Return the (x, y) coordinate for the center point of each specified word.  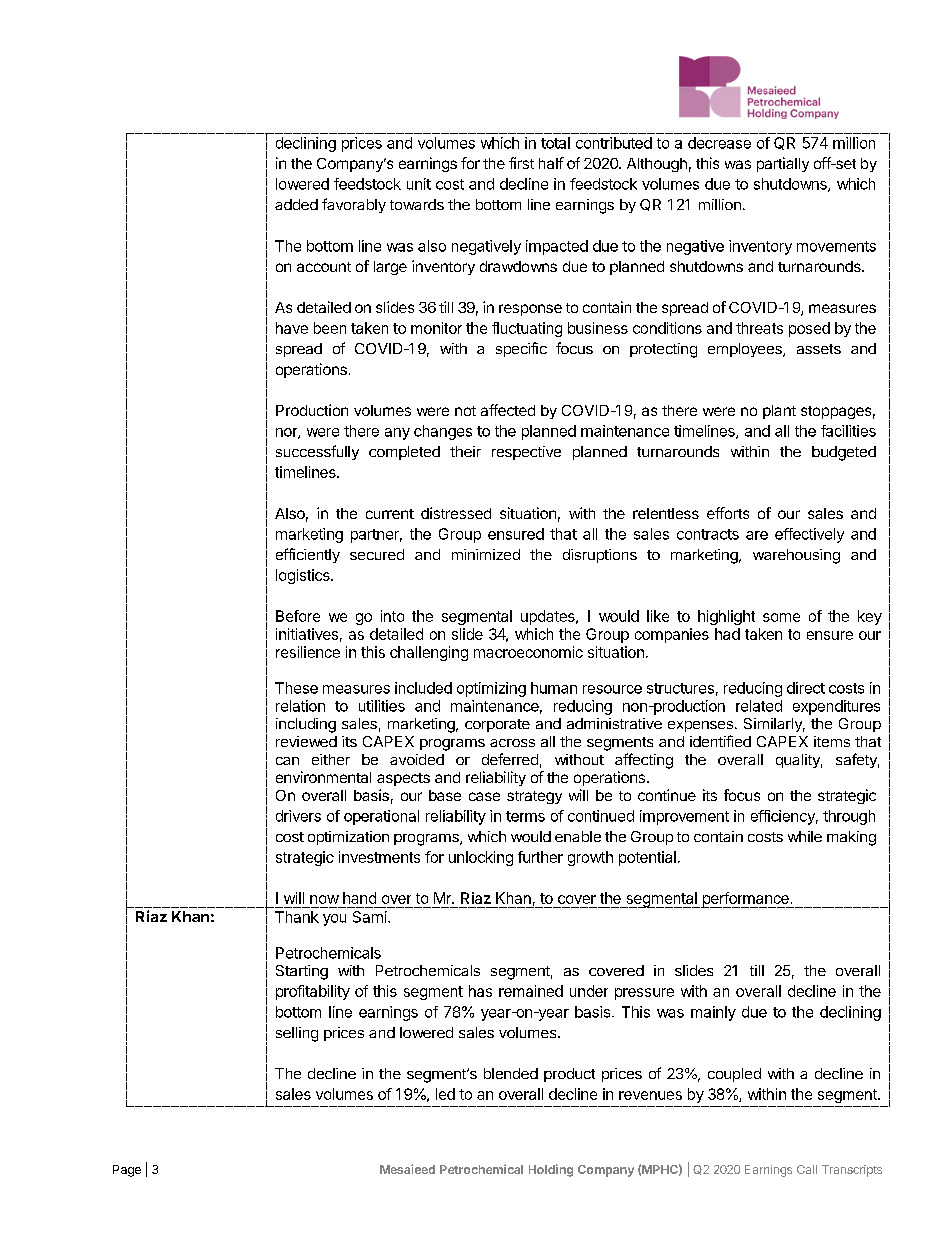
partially (783, 164)
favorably (354, 205)
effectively (809, 535)
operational (381, 817)
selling (297, 1034)
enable (578, 836)
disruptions (600, 556)
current (390, 514)
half (551, 163)
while (805, 836)
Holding (551, 1170)
